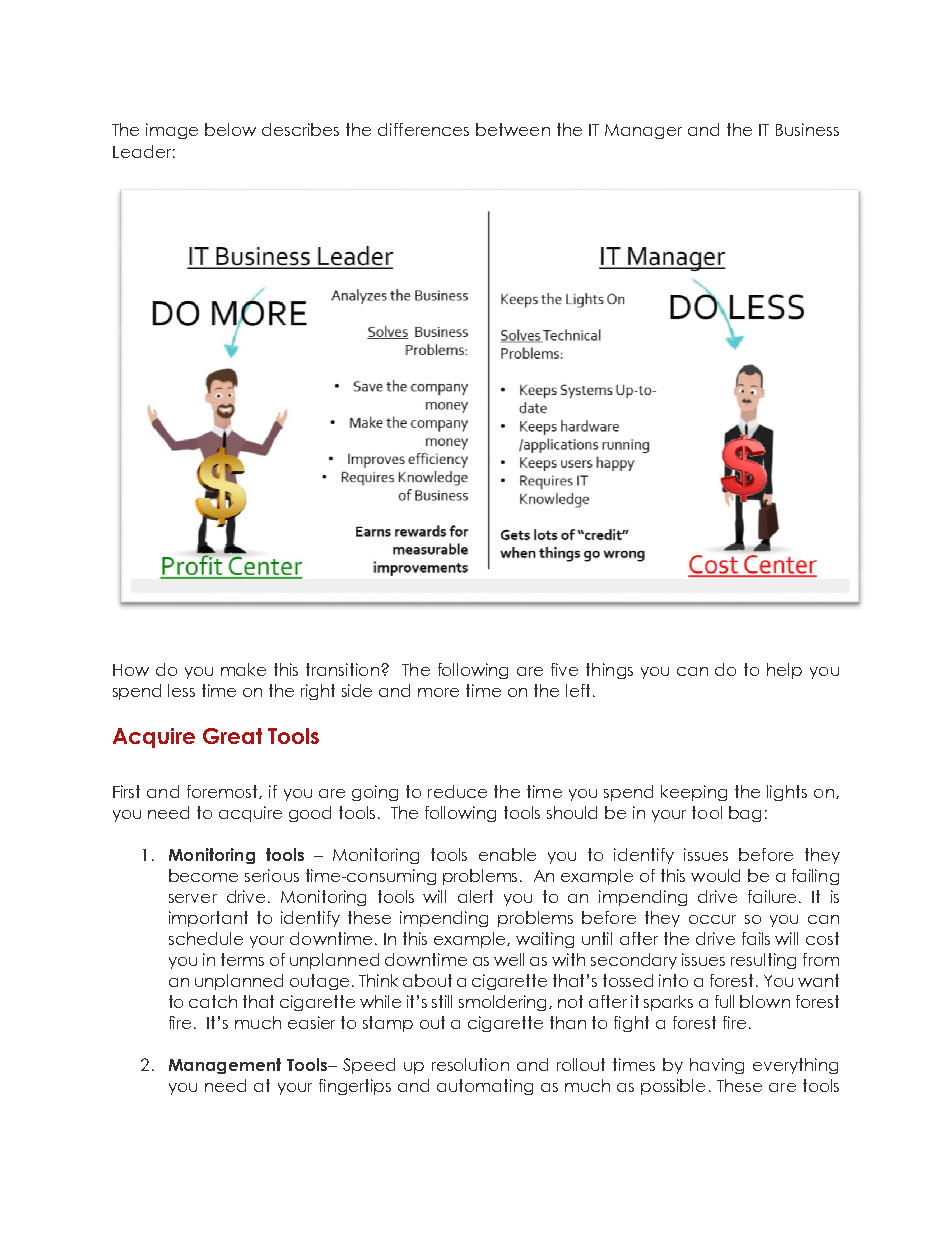  What do you see at coordinates (609, 671) in the page?
I see `things` at bounding box center [609, 671].
